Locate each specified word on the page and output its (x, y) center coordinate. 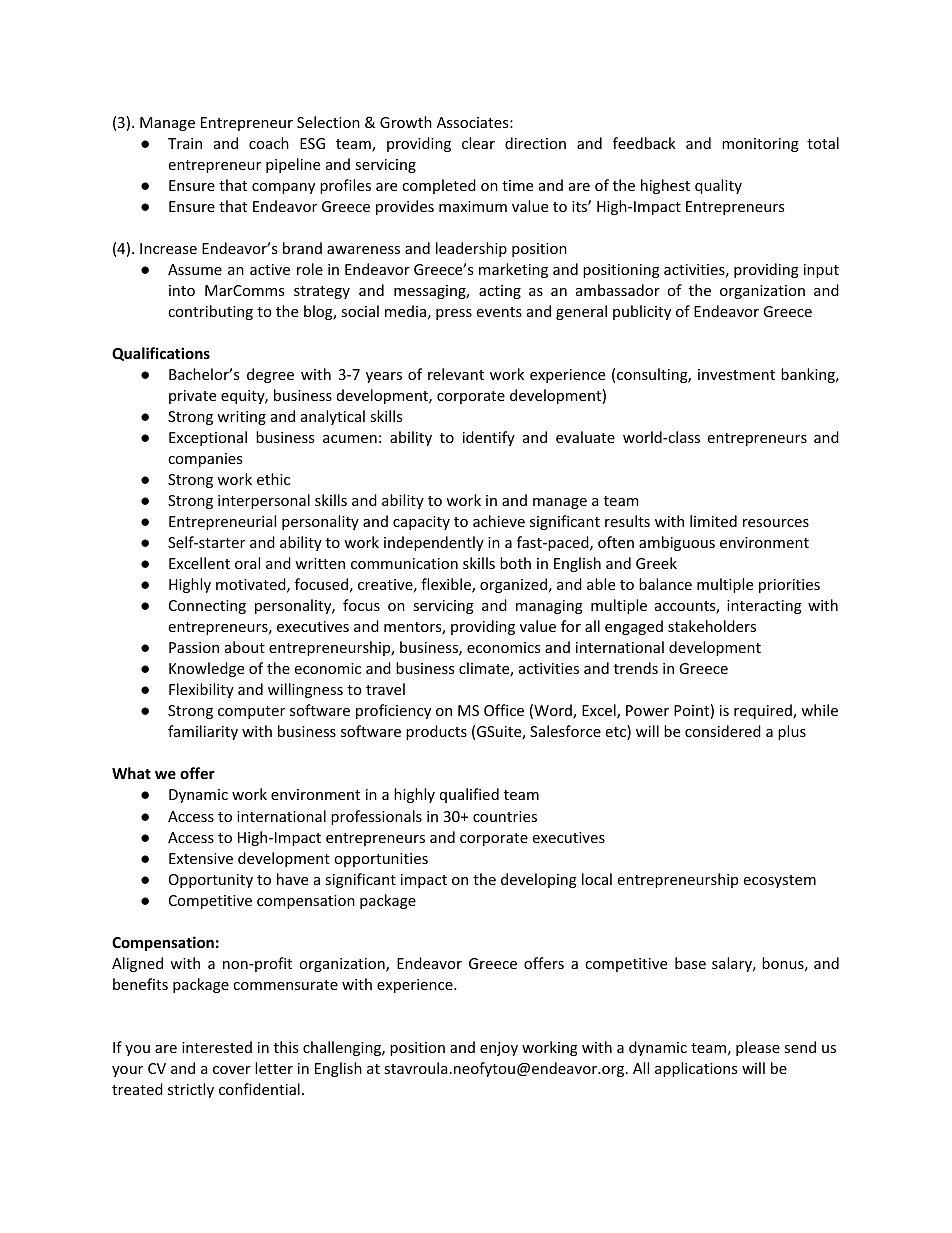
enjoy (499, 1049)
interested (217, 1047)
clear (478, 143)
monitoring (760, 145)
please (758, 1048)
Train (185, 143)
